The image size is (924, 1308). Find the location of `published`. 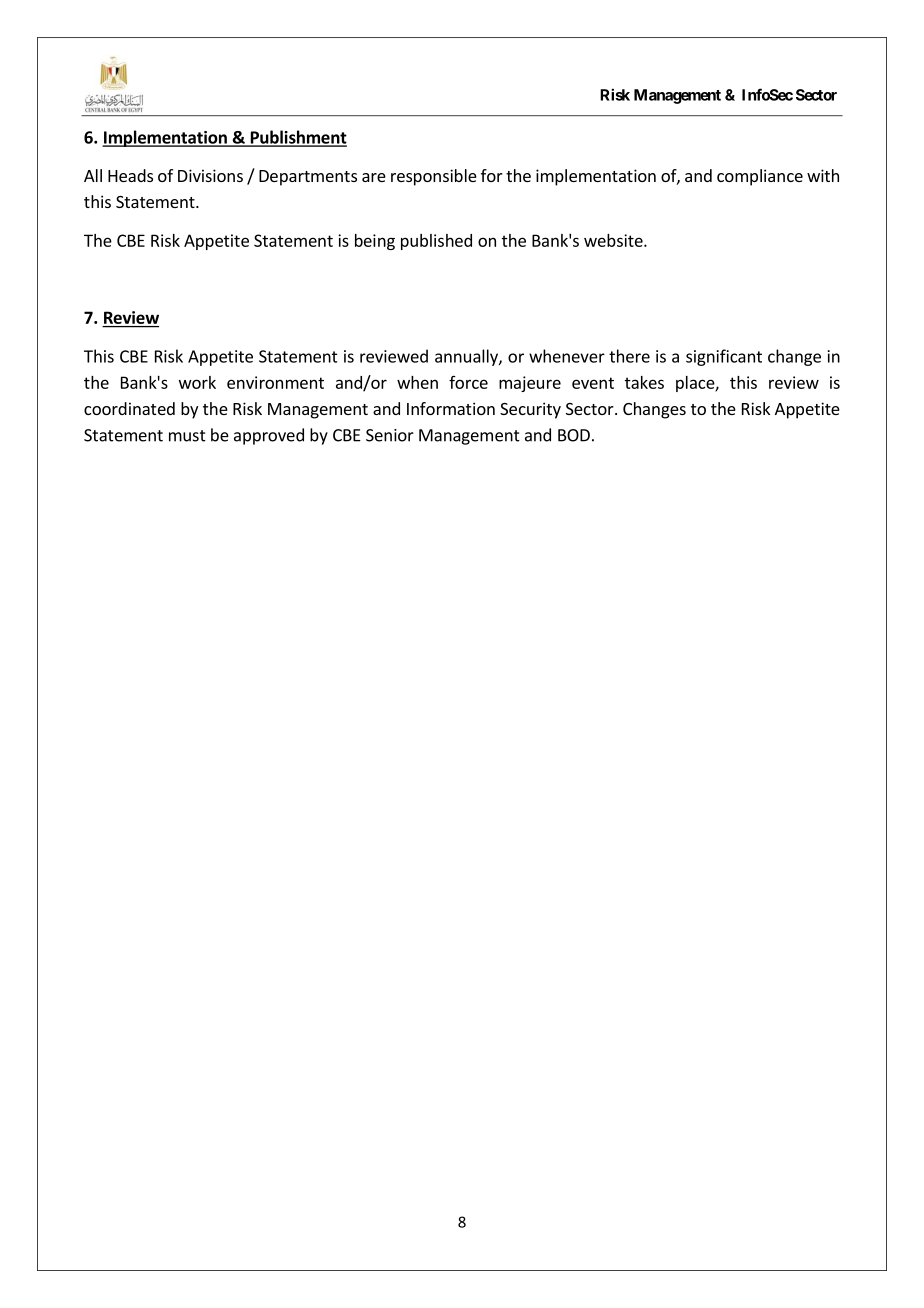

published is located at coordinates (436, 242).
